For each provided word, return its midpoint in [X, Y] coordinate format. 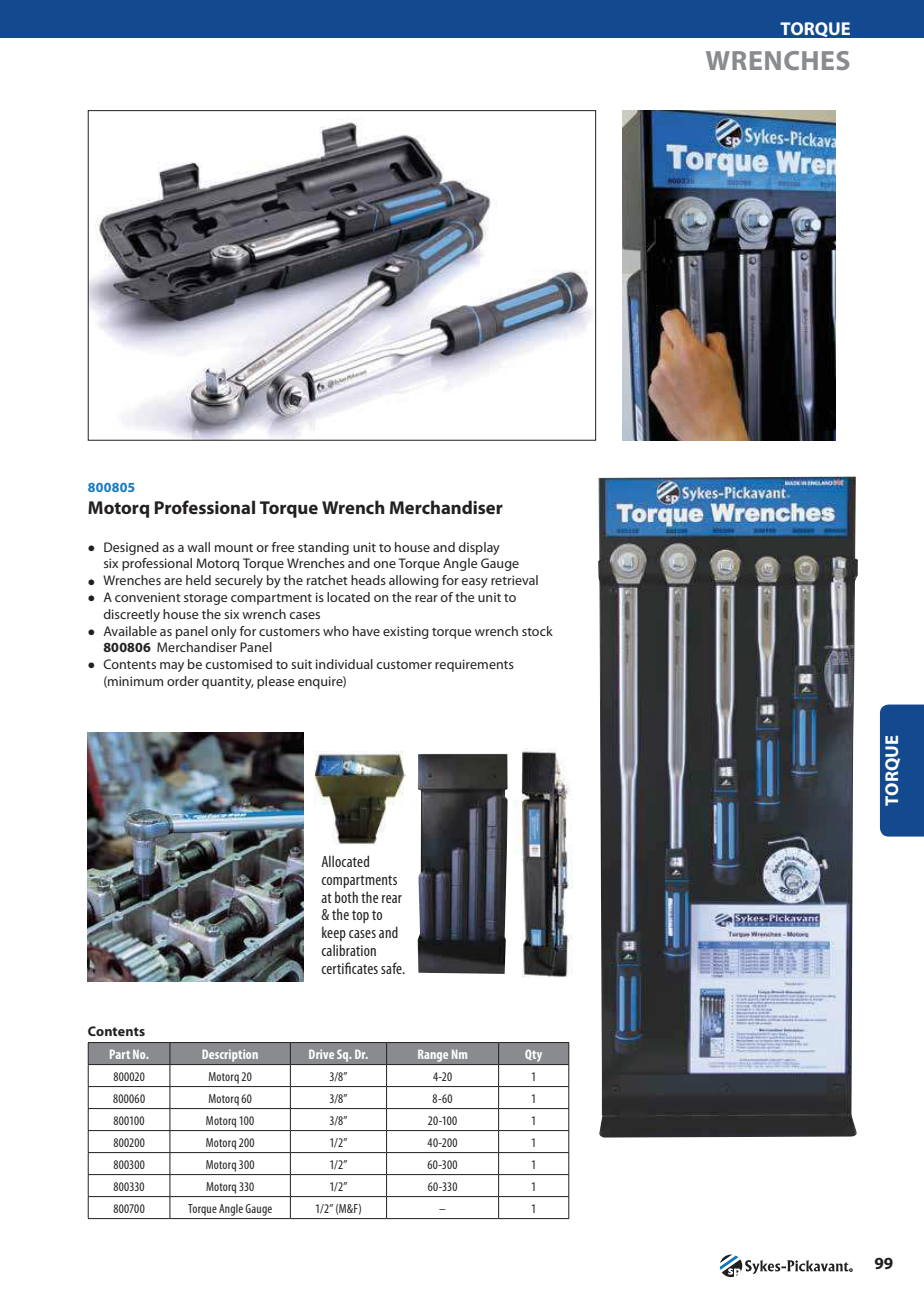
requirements [474, 665]
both [346, 897]
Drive [321, 1054]
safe [392, 968]
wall [198, 547]
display [479, 548]
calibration [348, 950]
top [360, 916]
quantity [228, 682]
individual [344, 664]
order [183, 681]
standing [323, 548]
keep [334, 933]
